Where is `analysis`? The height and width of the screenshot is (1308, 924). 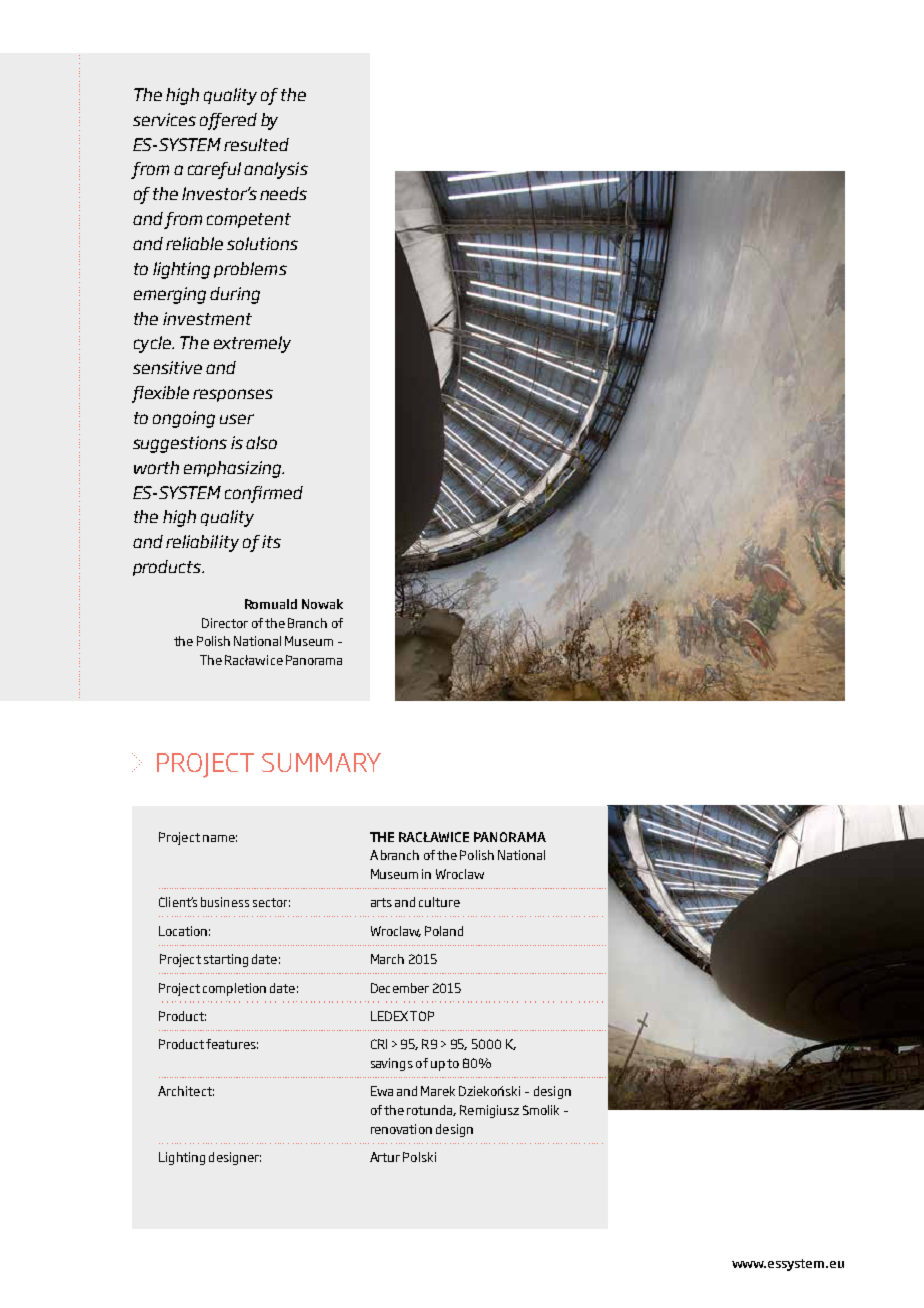 analysis is located at coordinates (276, 170).
